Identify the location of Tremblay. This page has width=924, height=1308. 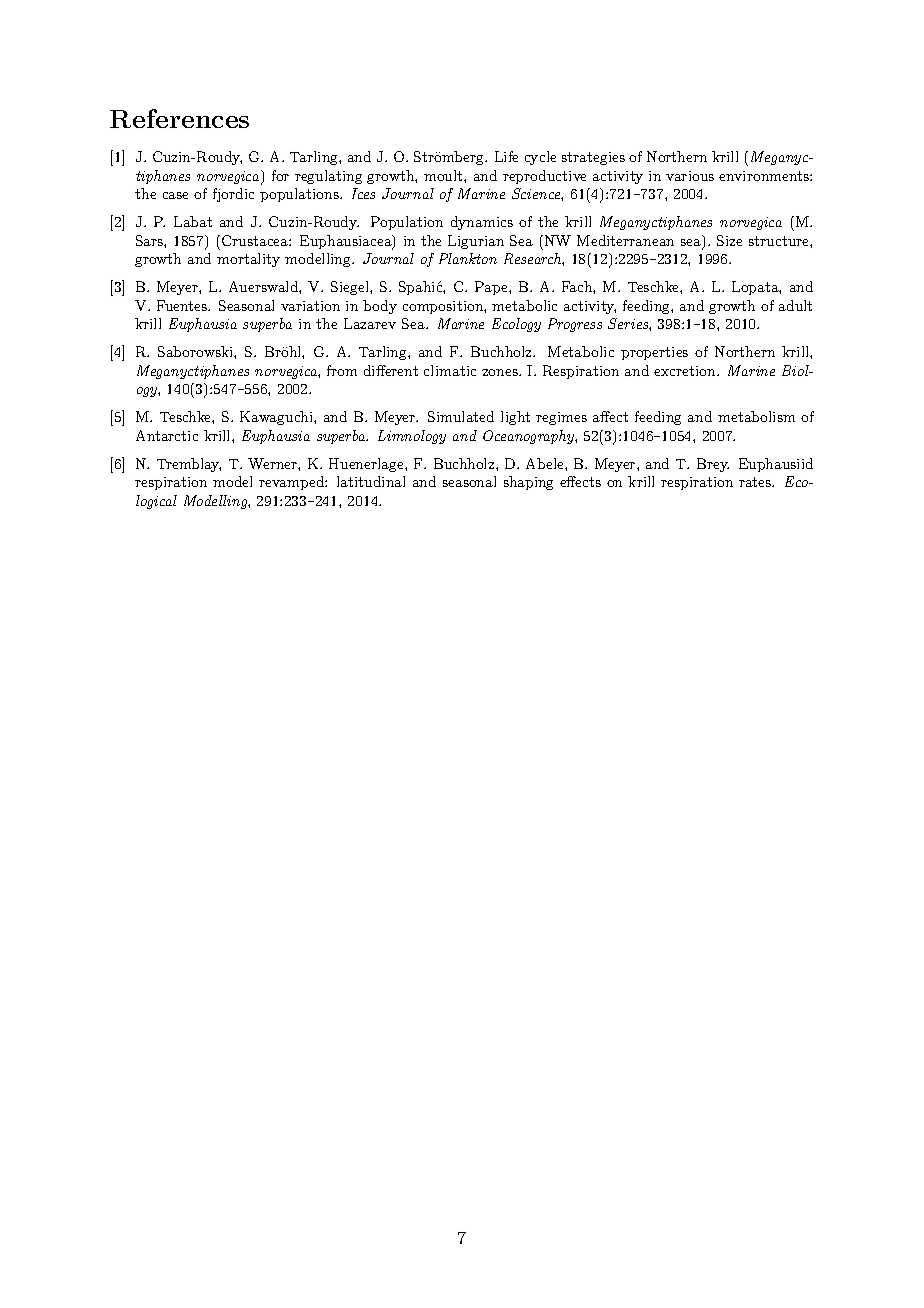
(189, 465).
